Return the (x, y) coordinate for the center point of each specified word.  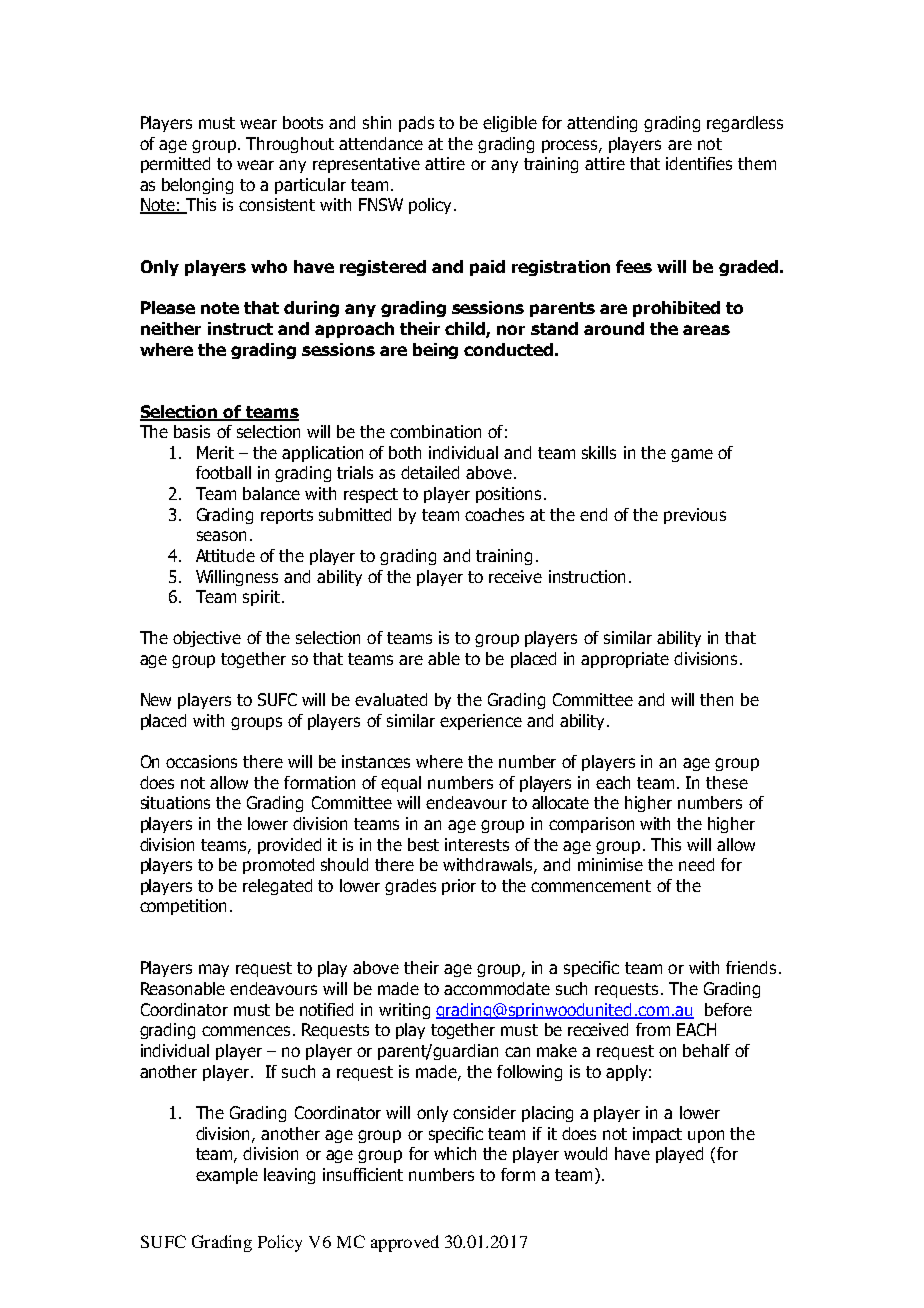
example (227, 1176)
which (455, 1153)
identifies (699, 163)
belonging (197, 186)
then (716, 699)
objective (207, 639)
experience (481, 722)
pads (416, 124)
